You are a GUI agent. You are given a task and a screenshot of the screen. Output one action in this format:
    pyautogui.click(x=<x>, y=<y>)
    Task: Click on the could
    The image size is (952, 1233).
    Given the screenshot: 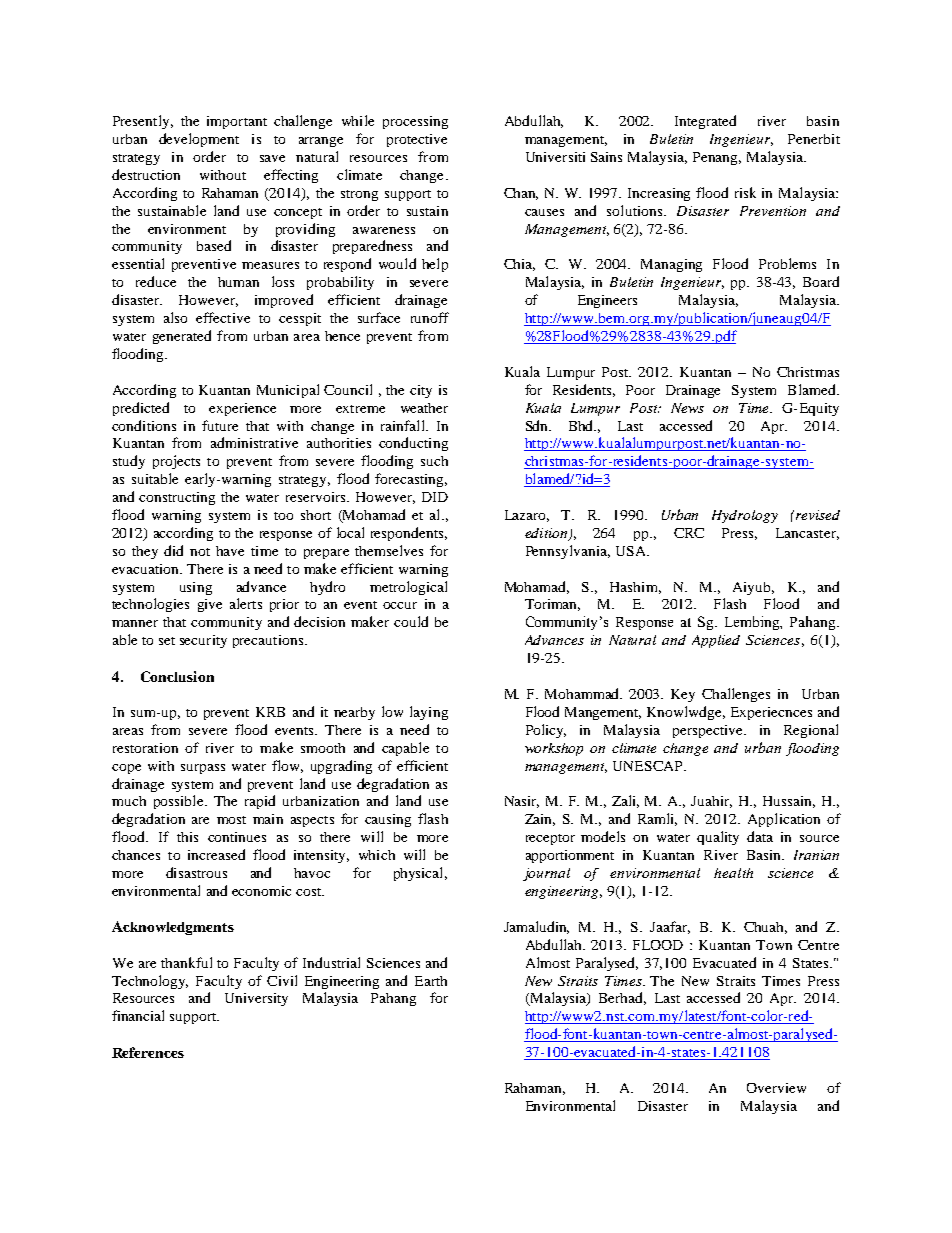 What is the action you would take?
    pyautogui.click(x=411, y=621)
